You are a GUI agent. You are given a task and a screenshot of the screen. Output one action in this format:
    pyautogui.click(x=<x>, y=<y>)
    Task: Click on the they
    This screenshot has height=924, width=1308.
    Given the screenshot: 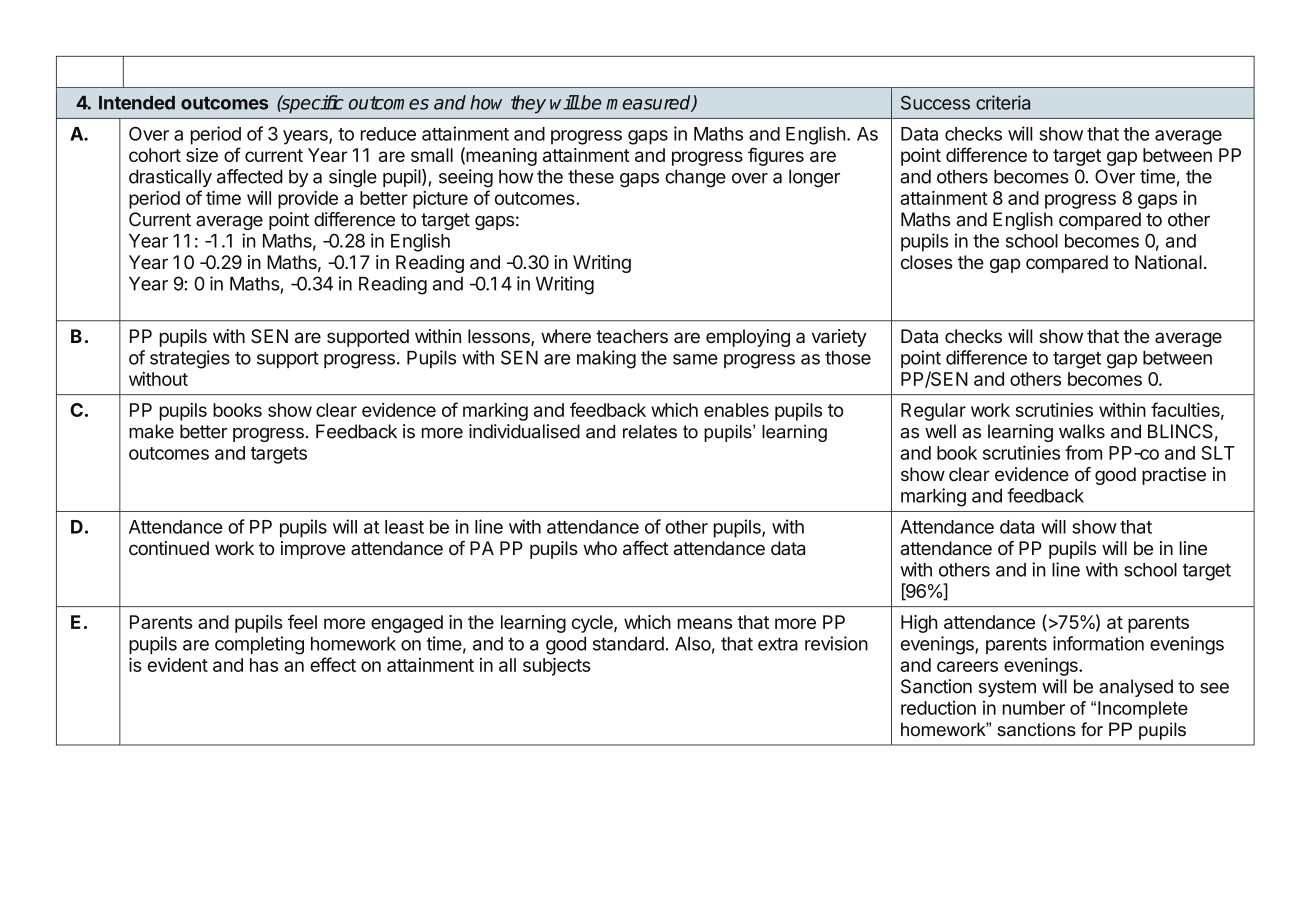 What is the action you would take?
    pyautogui.click(x=528, y=104)
